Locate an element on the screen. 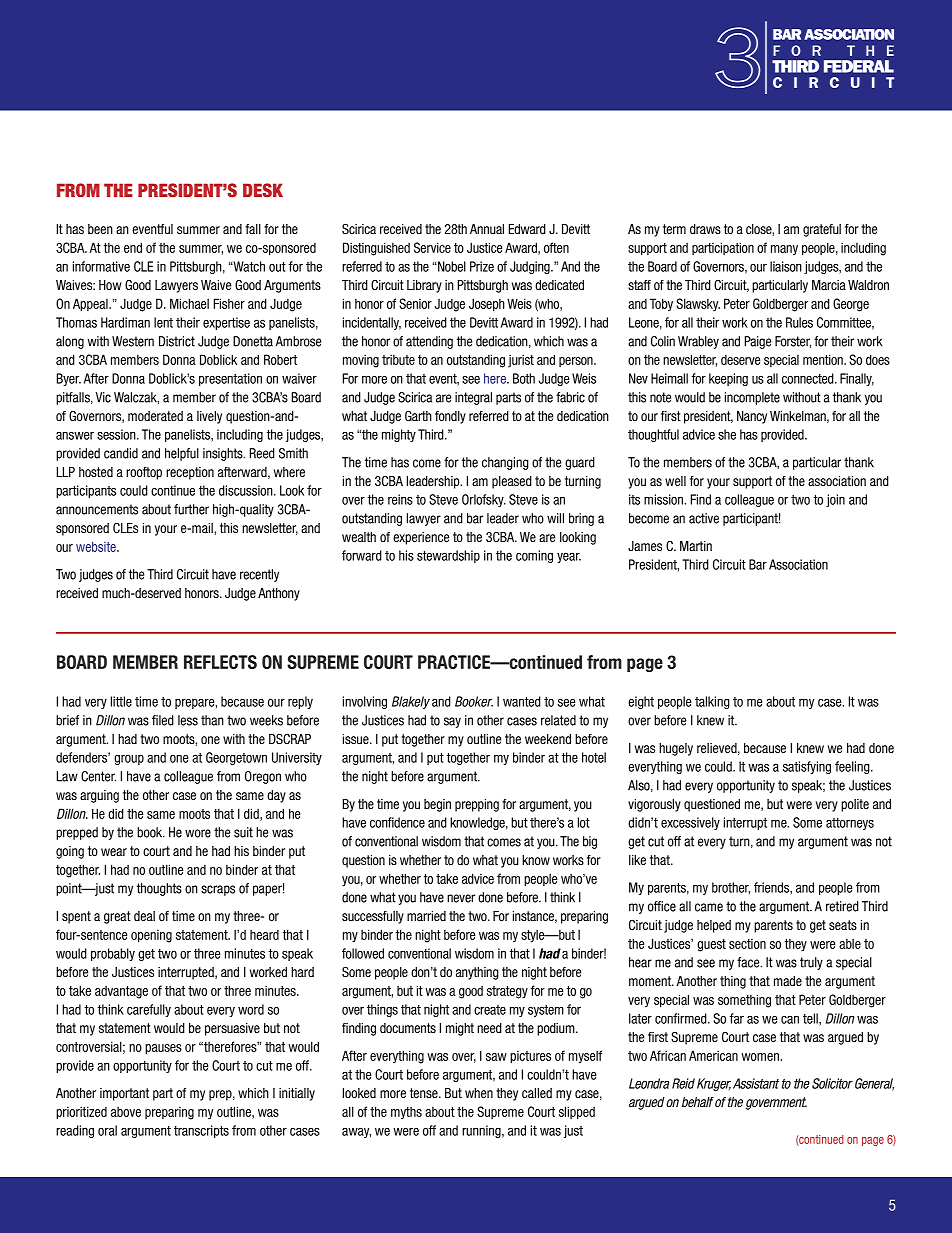  been is located at coordinates (100, 229).
